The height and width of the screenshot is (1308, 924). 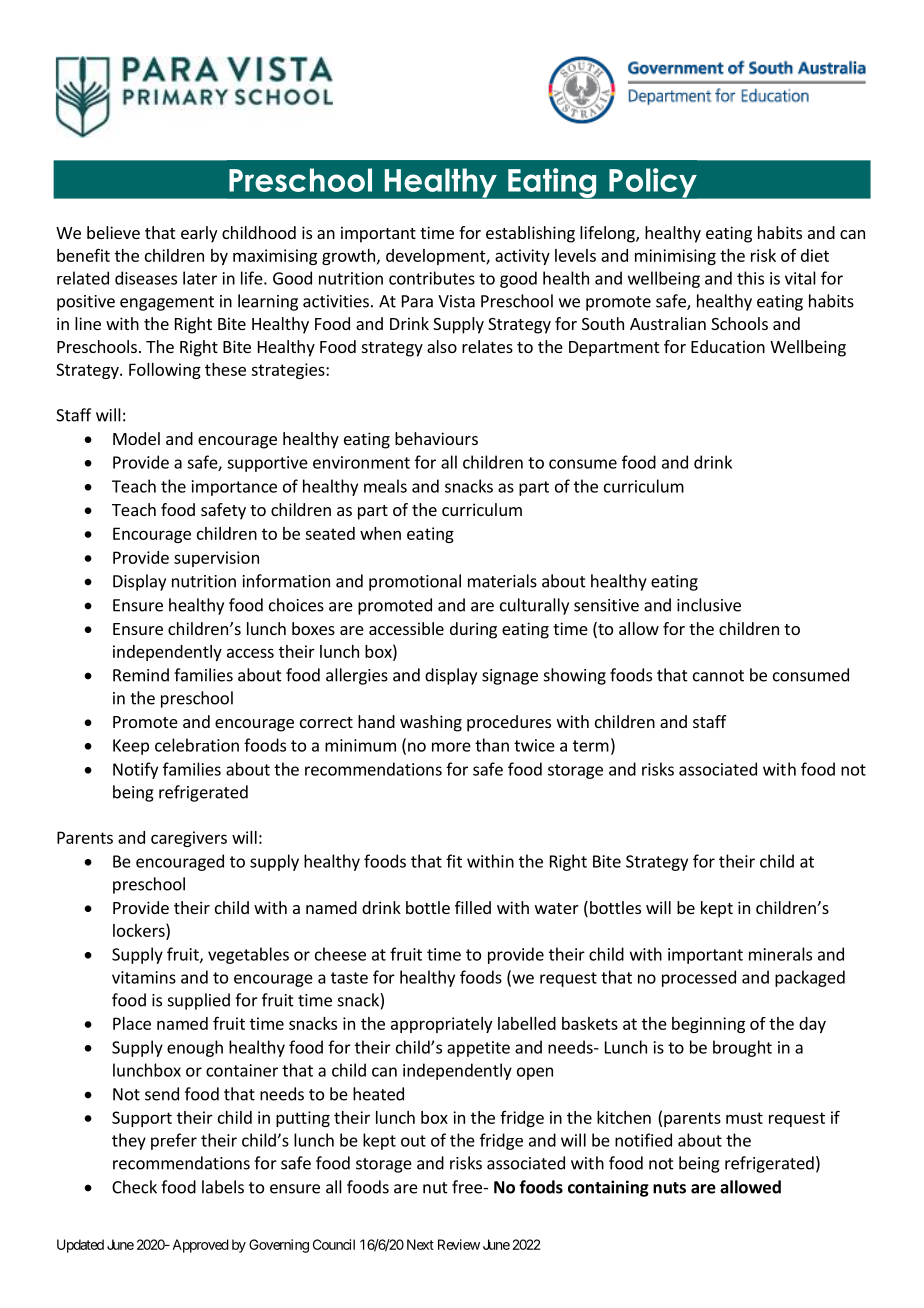 What do you see at coordinates (750, 278) in the screenshot?
I see `this` at bounding box center [750, 278].
